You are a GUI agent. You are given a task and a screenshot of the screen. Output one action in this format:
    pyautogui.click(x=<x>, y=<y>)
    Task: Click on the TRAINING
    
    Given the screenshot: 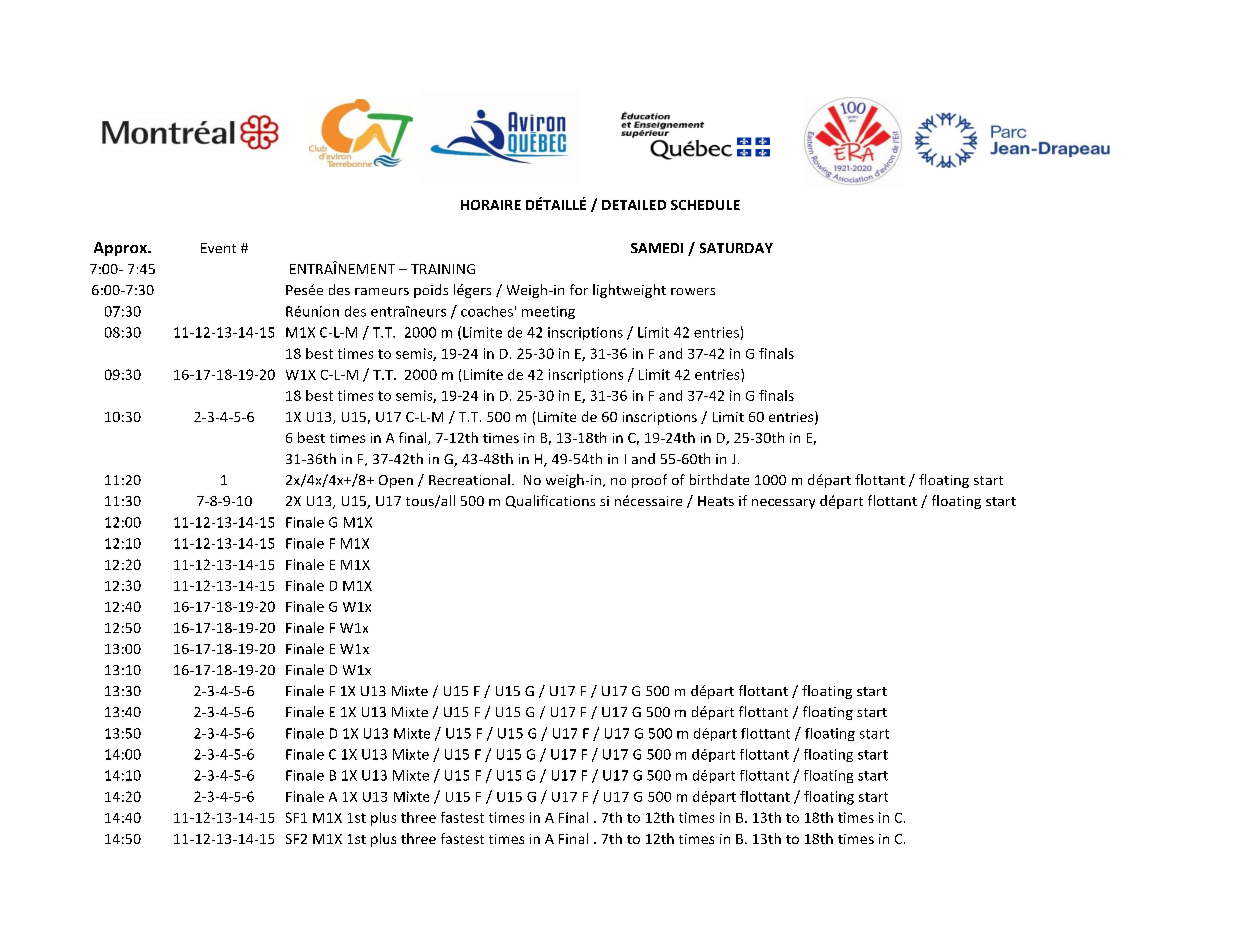 What is the action you would take?
    pyautogui.click(x=443, y=269)
